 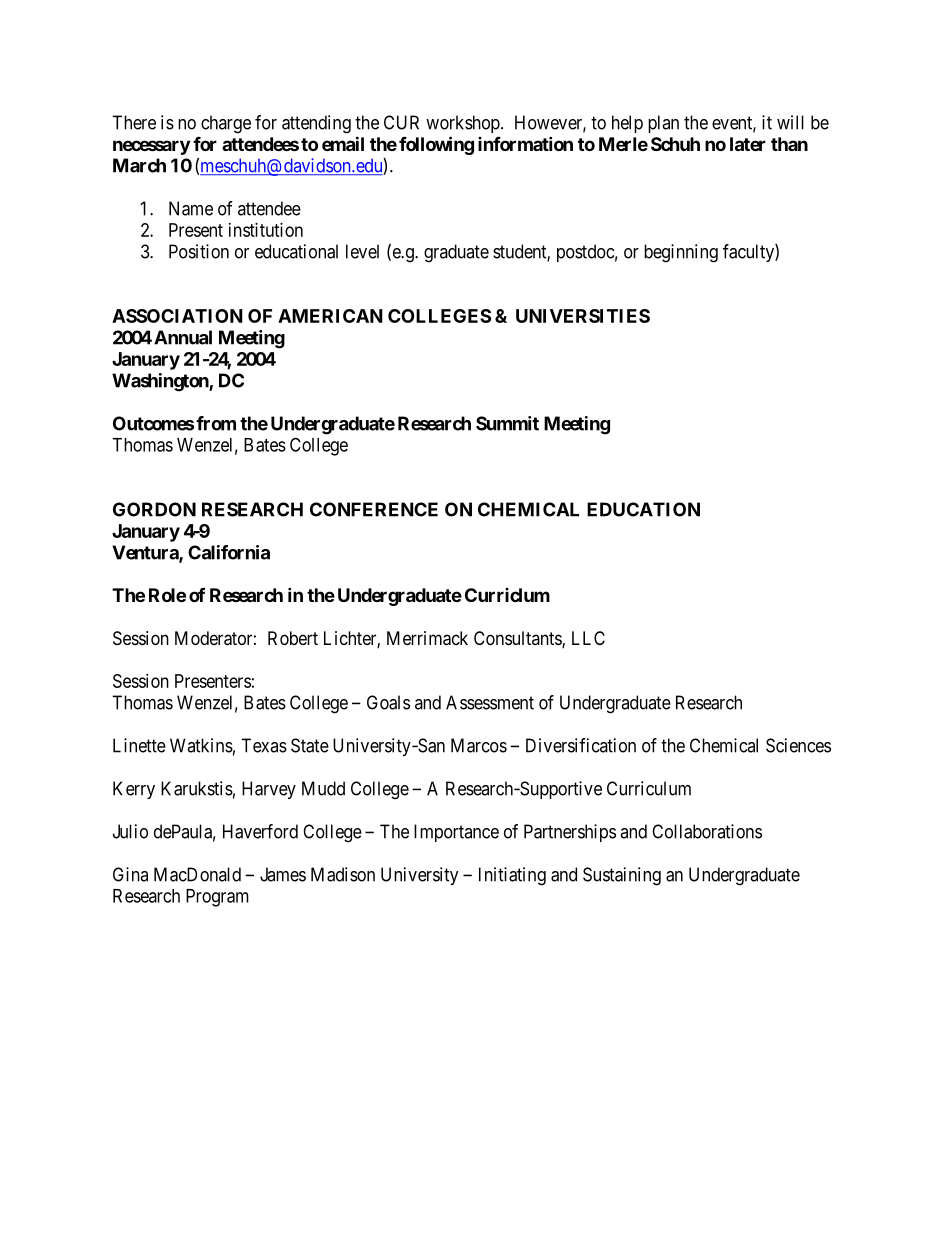 I want to click on LLC, so click(x=588, y=638).
